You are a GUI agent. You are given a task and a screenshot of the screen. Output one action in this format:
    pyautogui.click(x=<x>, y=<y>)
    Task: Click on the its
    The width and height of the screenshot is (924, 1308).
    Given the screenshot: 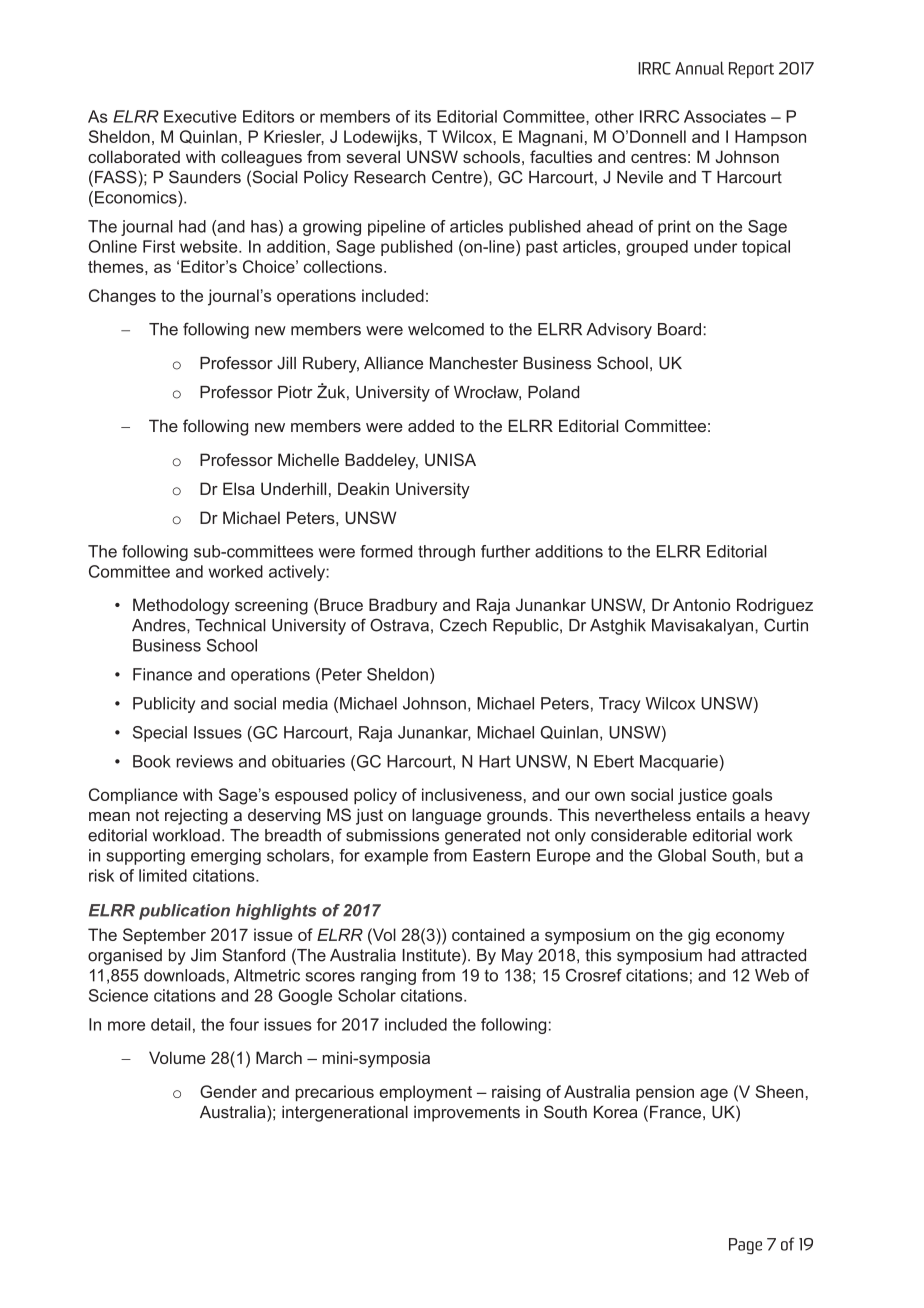 What is the action you would take?
    pyautogui.click(x=423, y=116)
